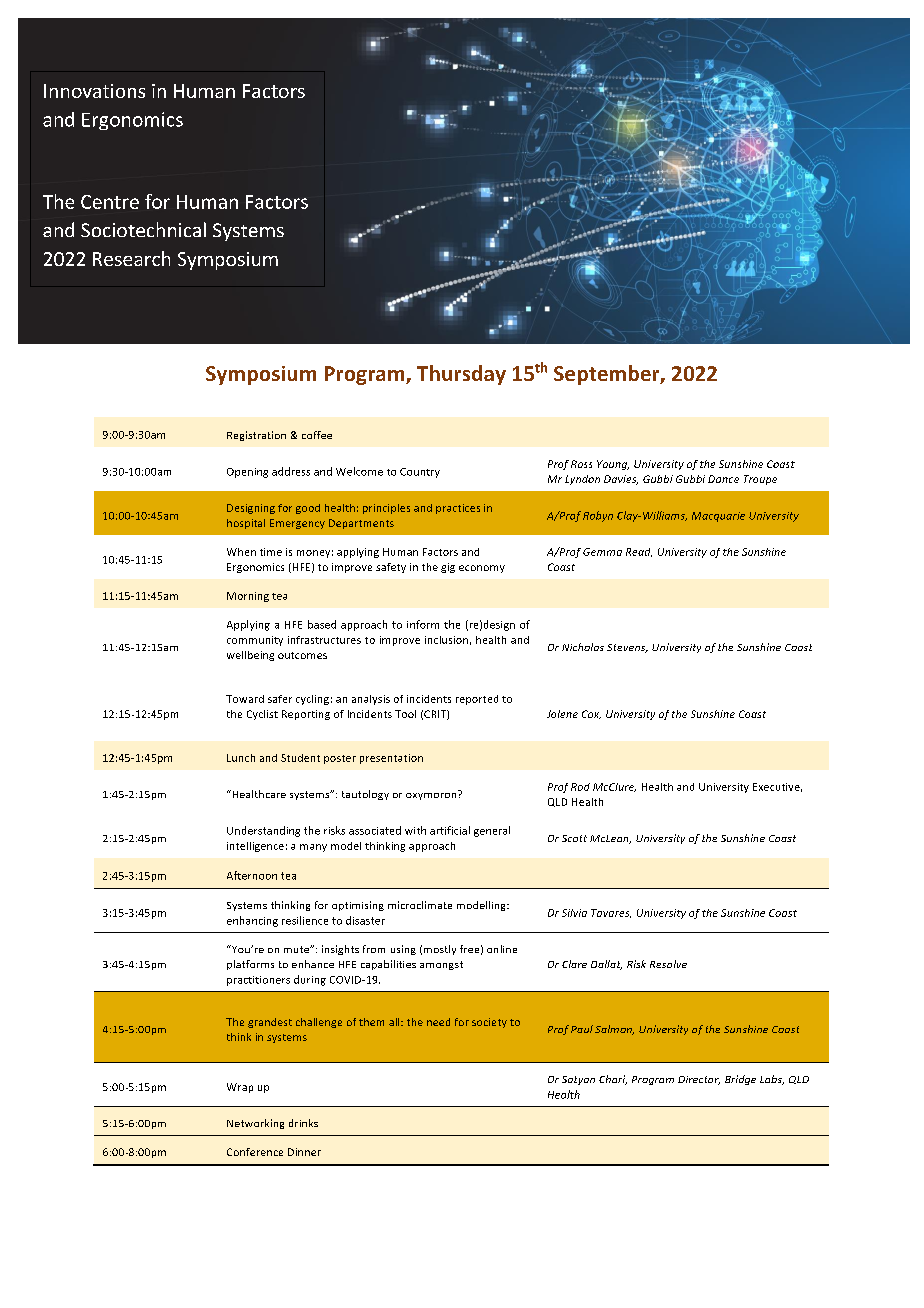 The image size is (924, 1308). I want to click on Thursday, so click(461, 375).
